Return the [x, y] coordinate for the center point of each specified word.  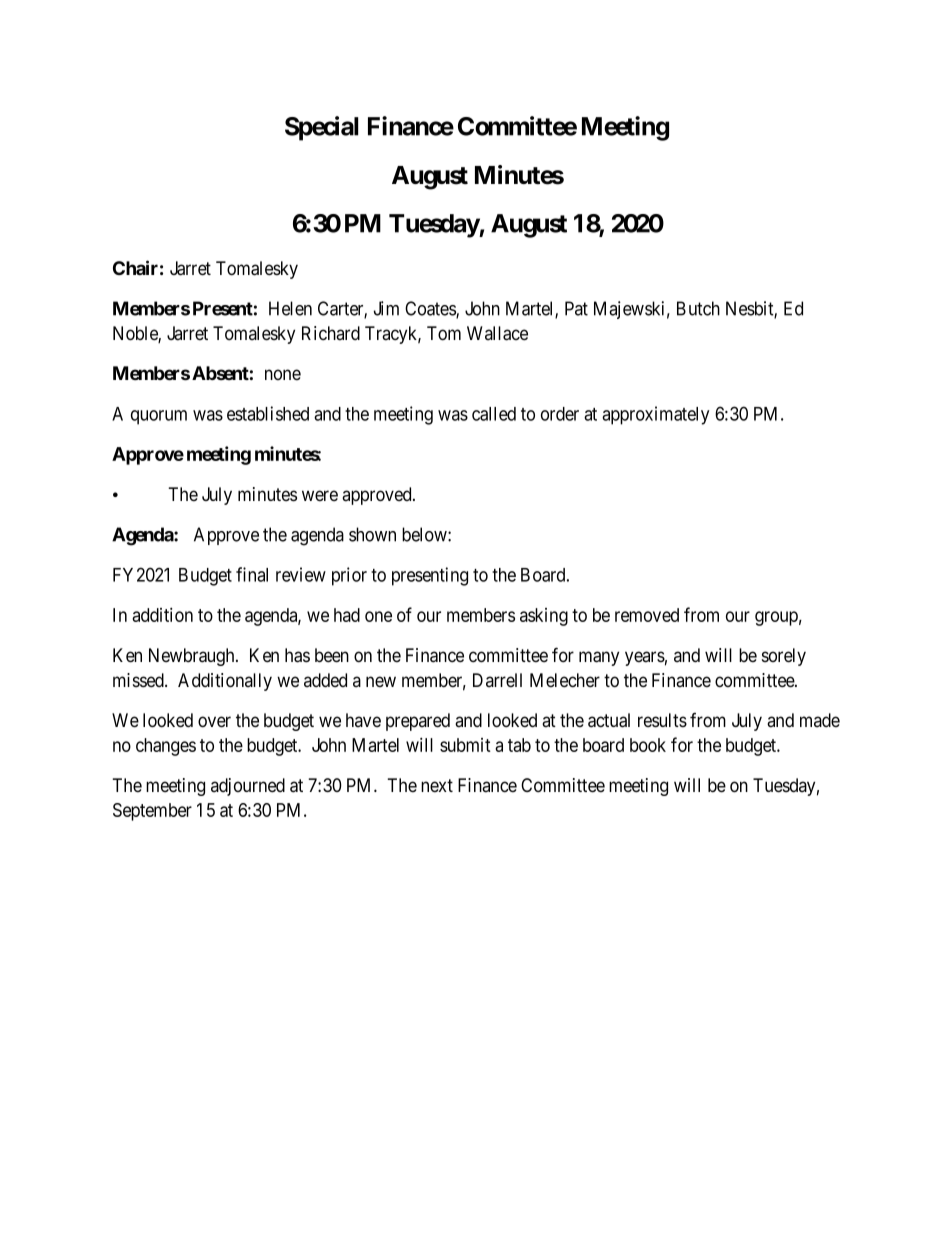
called [494, 414]
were [320, 495]
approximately [655, 415]
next [437, 785]
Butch [698, 308]
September [152, 812]
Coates [431, 309]
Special [321, 128]
